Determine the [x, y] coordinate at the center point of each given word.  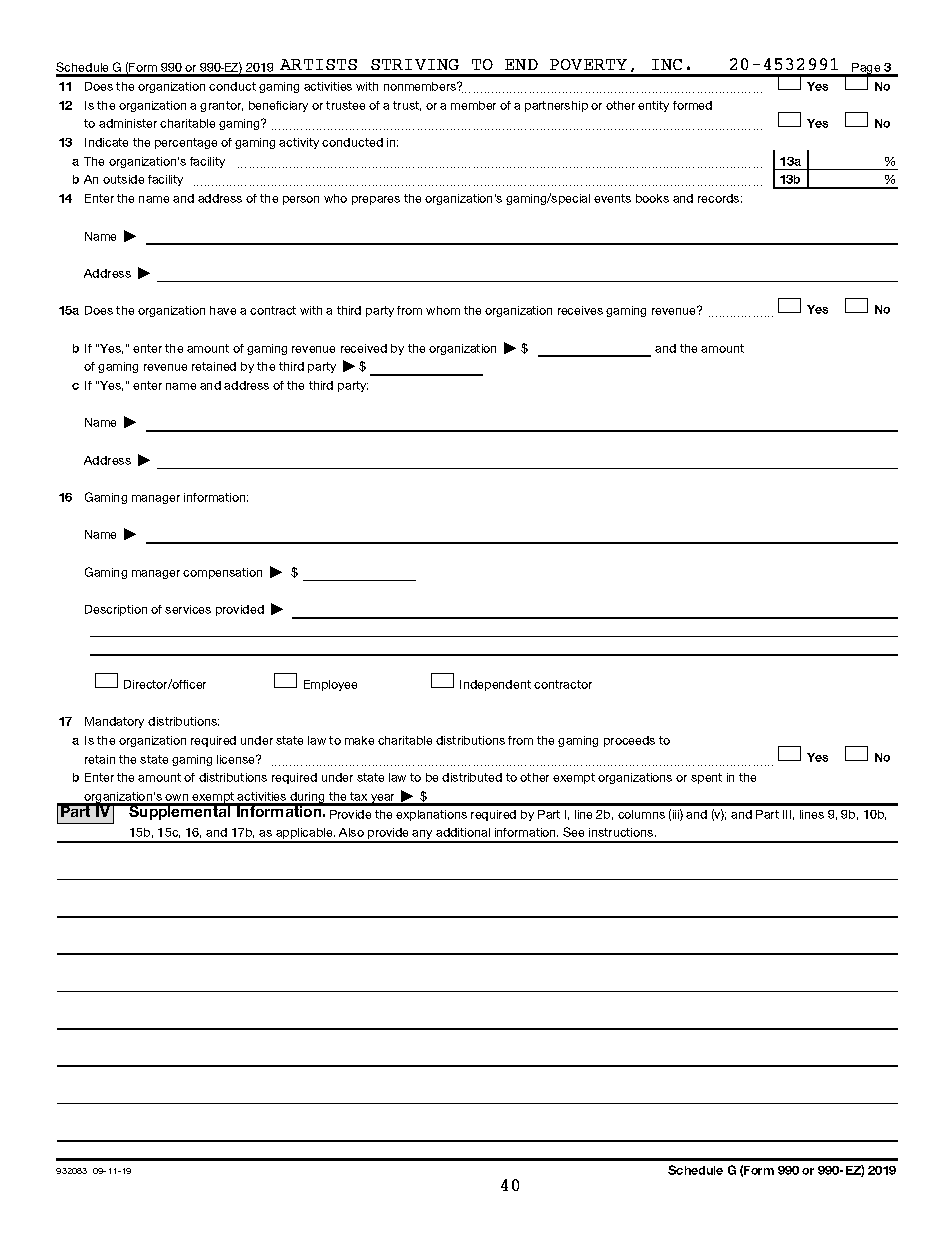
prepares [376, 200]
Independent [495, 685]
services [188, 609]
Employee [330, 685]
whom [443, 310]
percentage [186, 143]
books [652, 198]
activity [299, 143]
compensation [222, 573]
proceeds [629, 741]
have [223, 310]
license [237, 759]
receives [580, 310]
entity [653, 106]
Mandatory [114, 722]
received [364, 348]
